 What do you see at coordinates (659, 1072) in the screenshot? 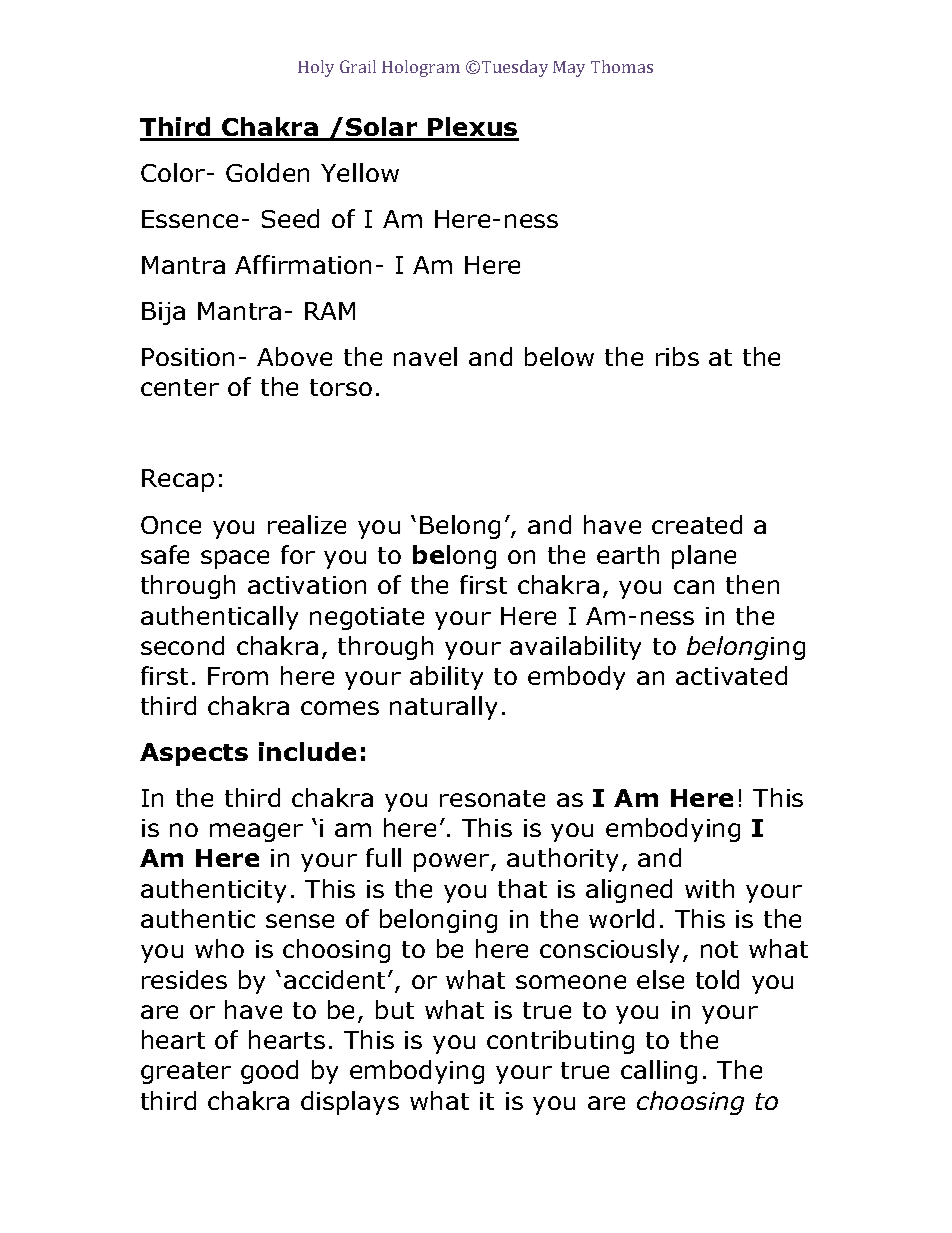
I see `calling` at bounding box center [659, 1072].
